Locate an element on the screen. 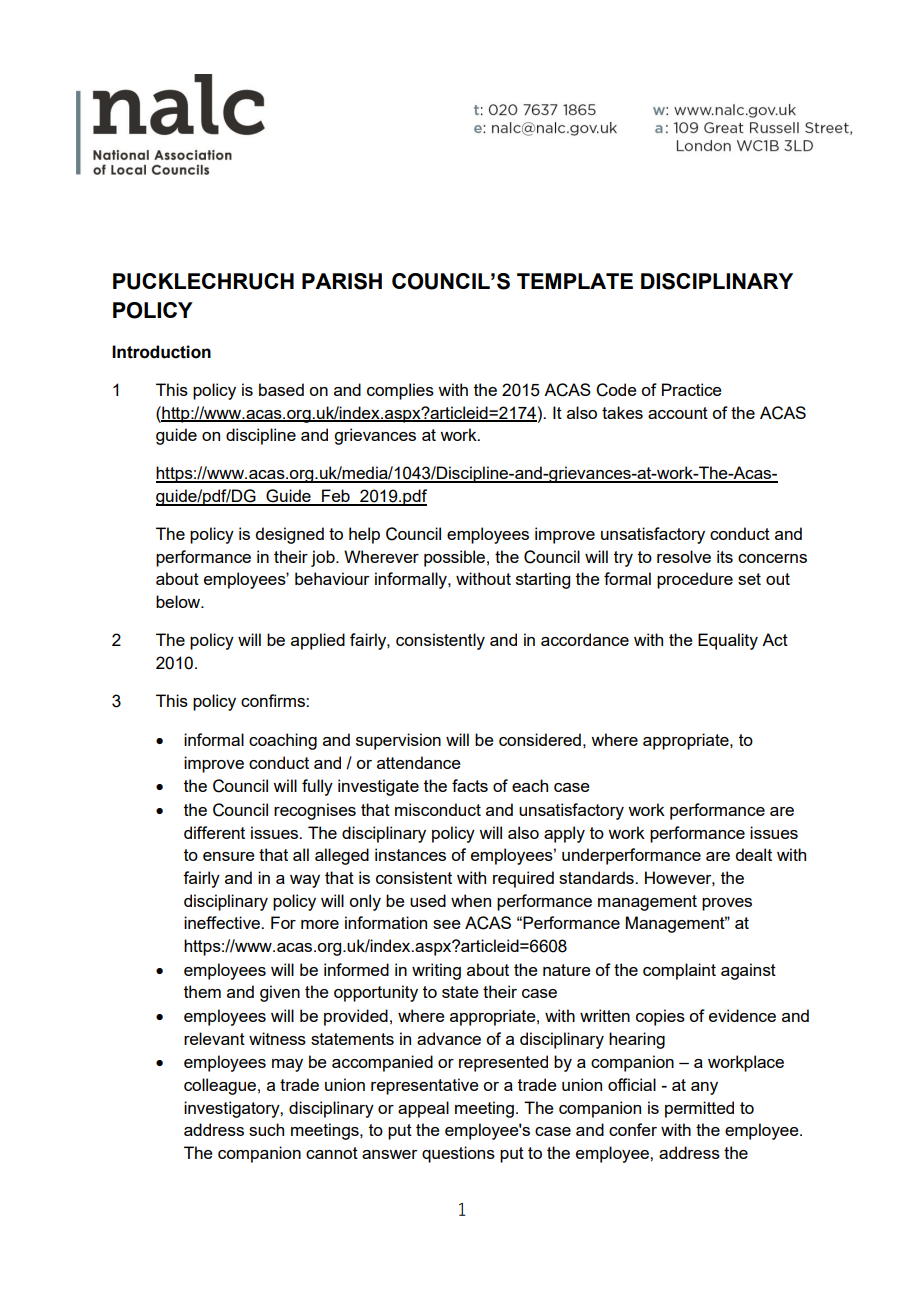 The image size is (924, 1308). such is located at coordinates (266, 1129).
